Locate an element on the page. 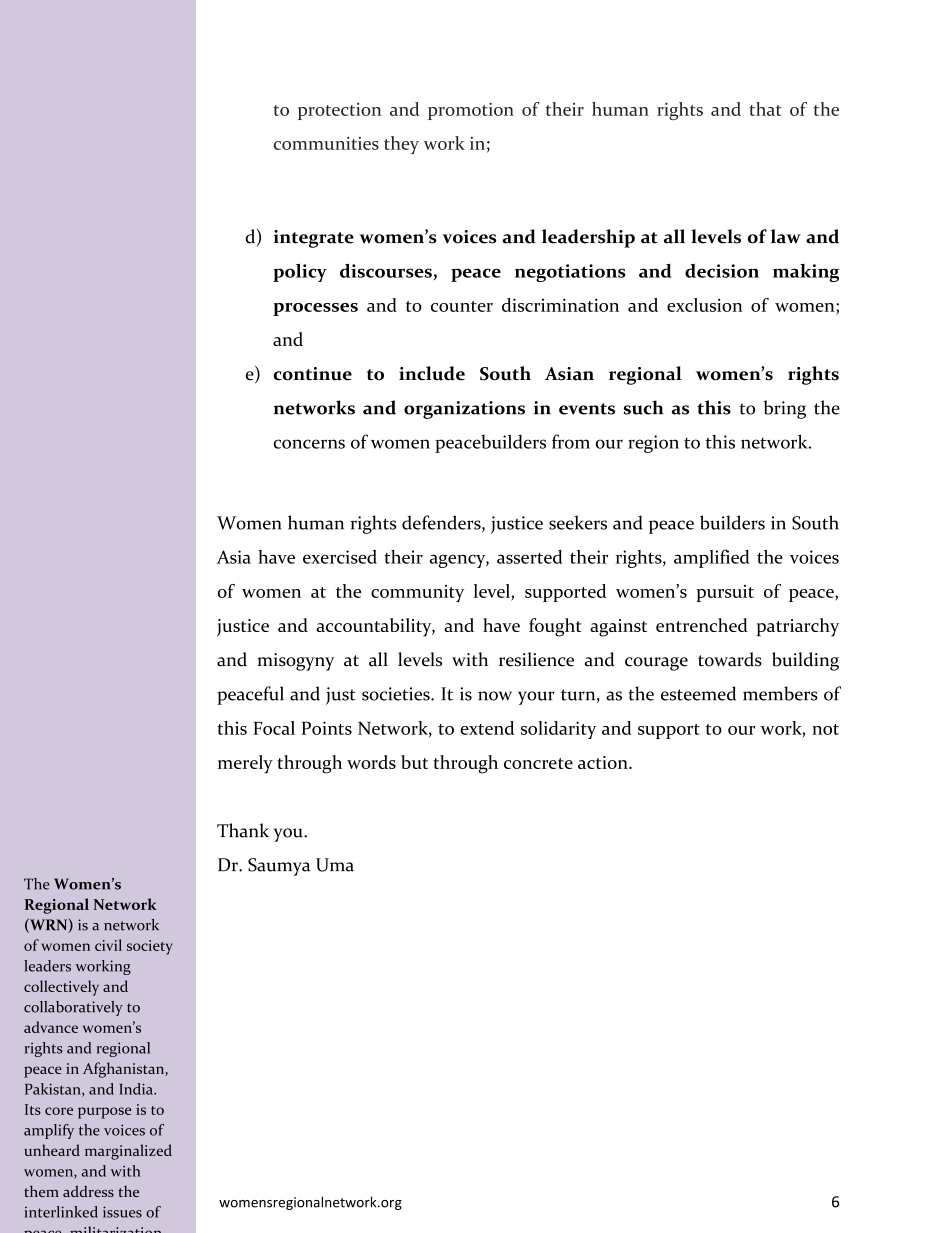  bring is located at coordinates (785, 409).
